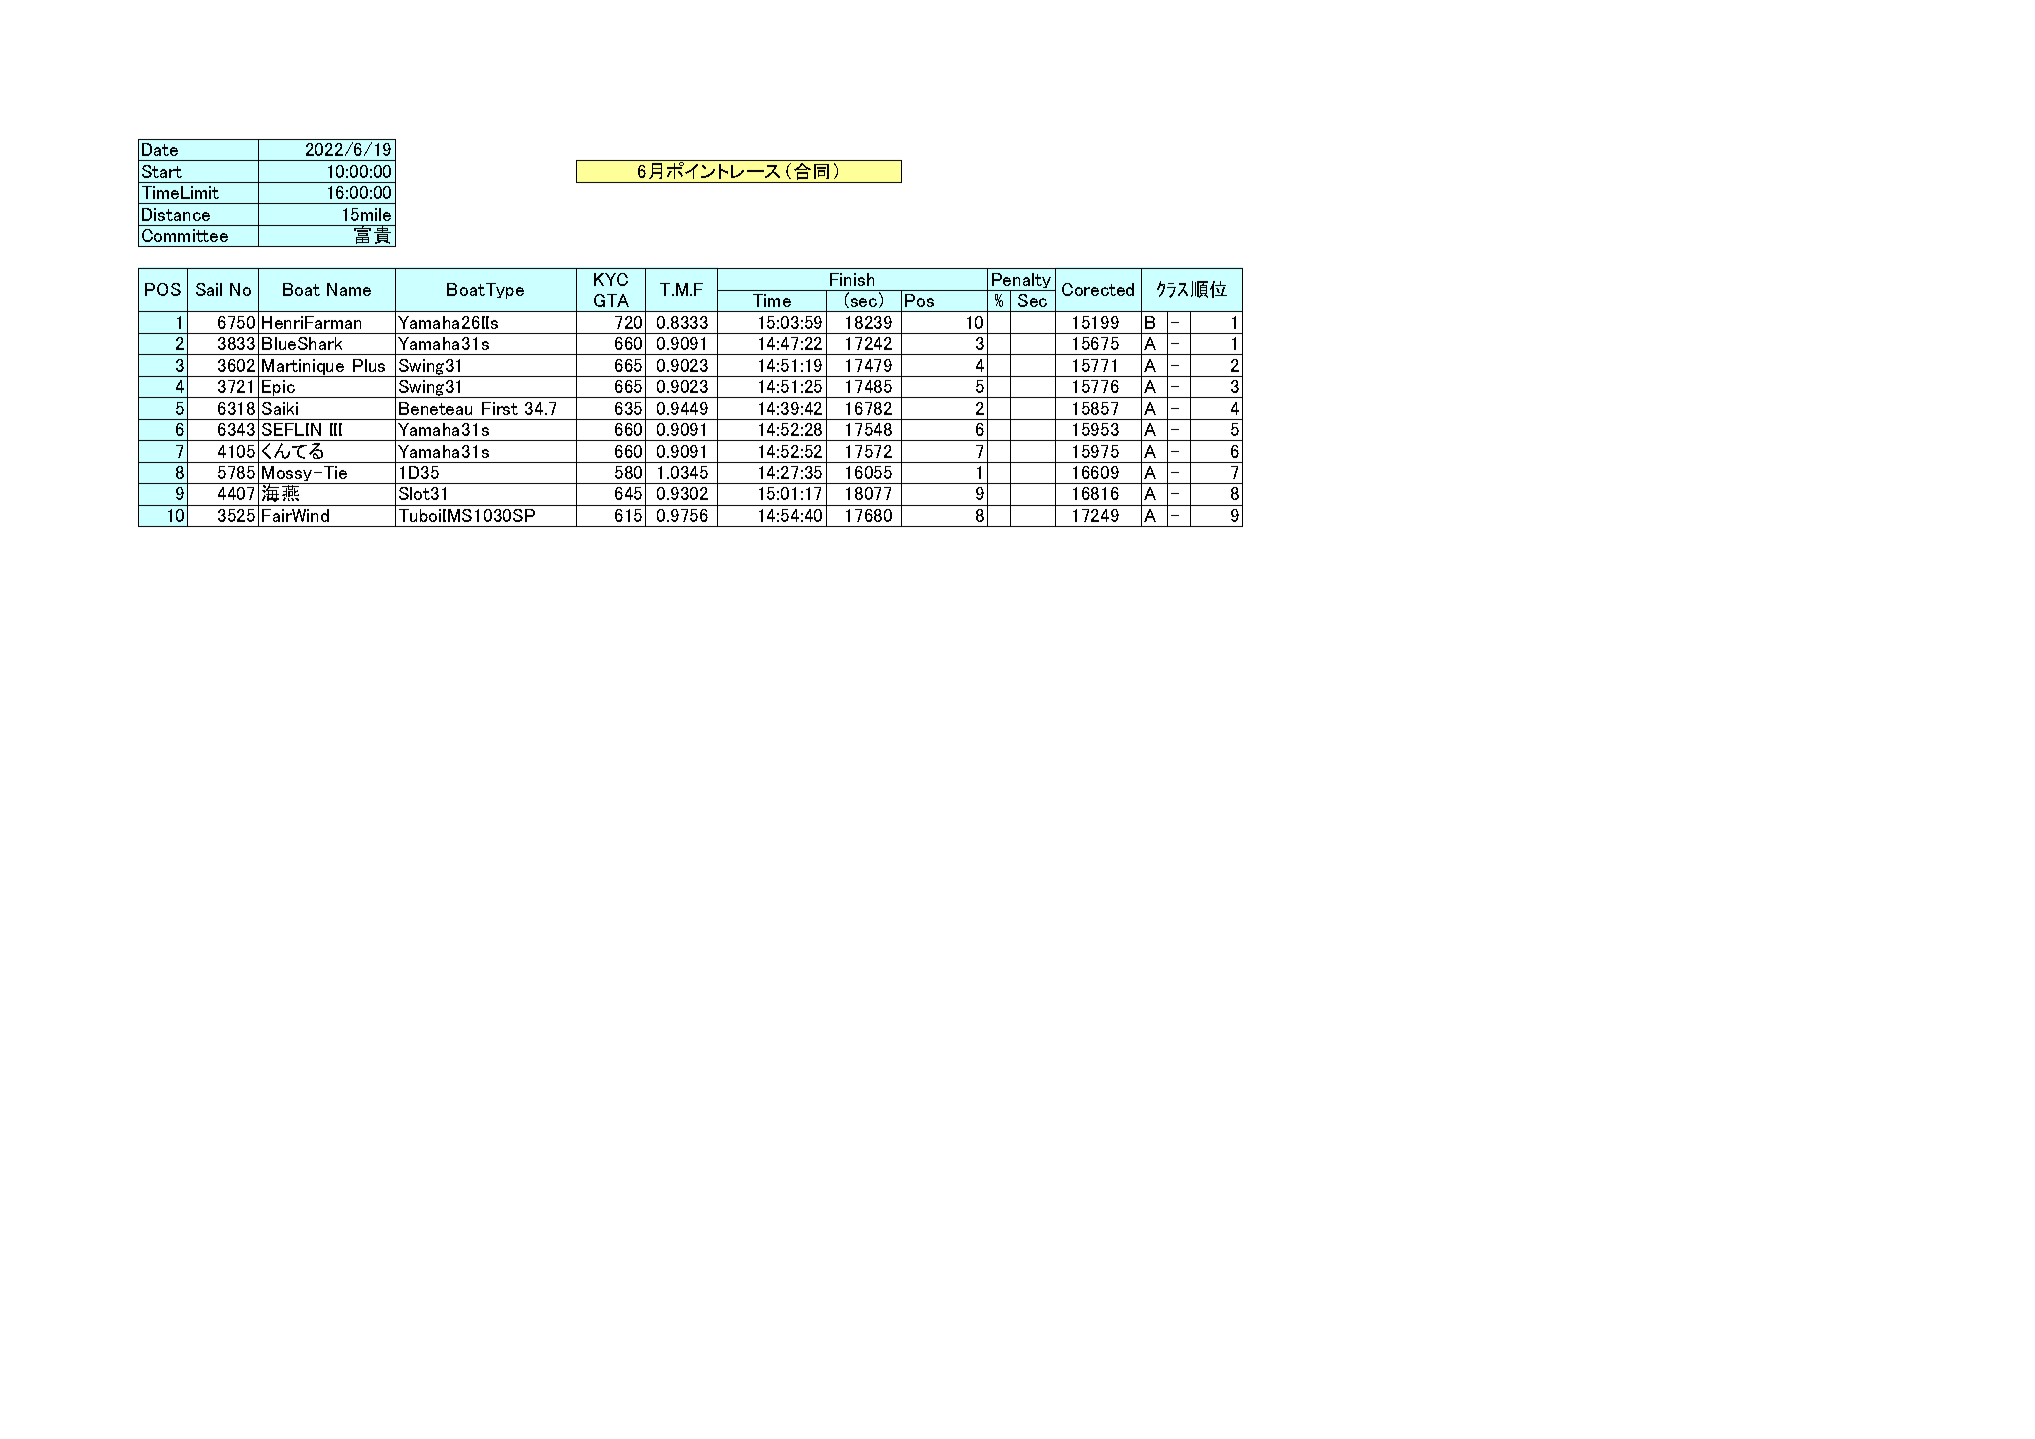 The width and height of the screenshot is (2035, 1439). What do you see at coordinates (369, 365) in the screenshot?
I see `Plus` at bounding box center [369, 365].
